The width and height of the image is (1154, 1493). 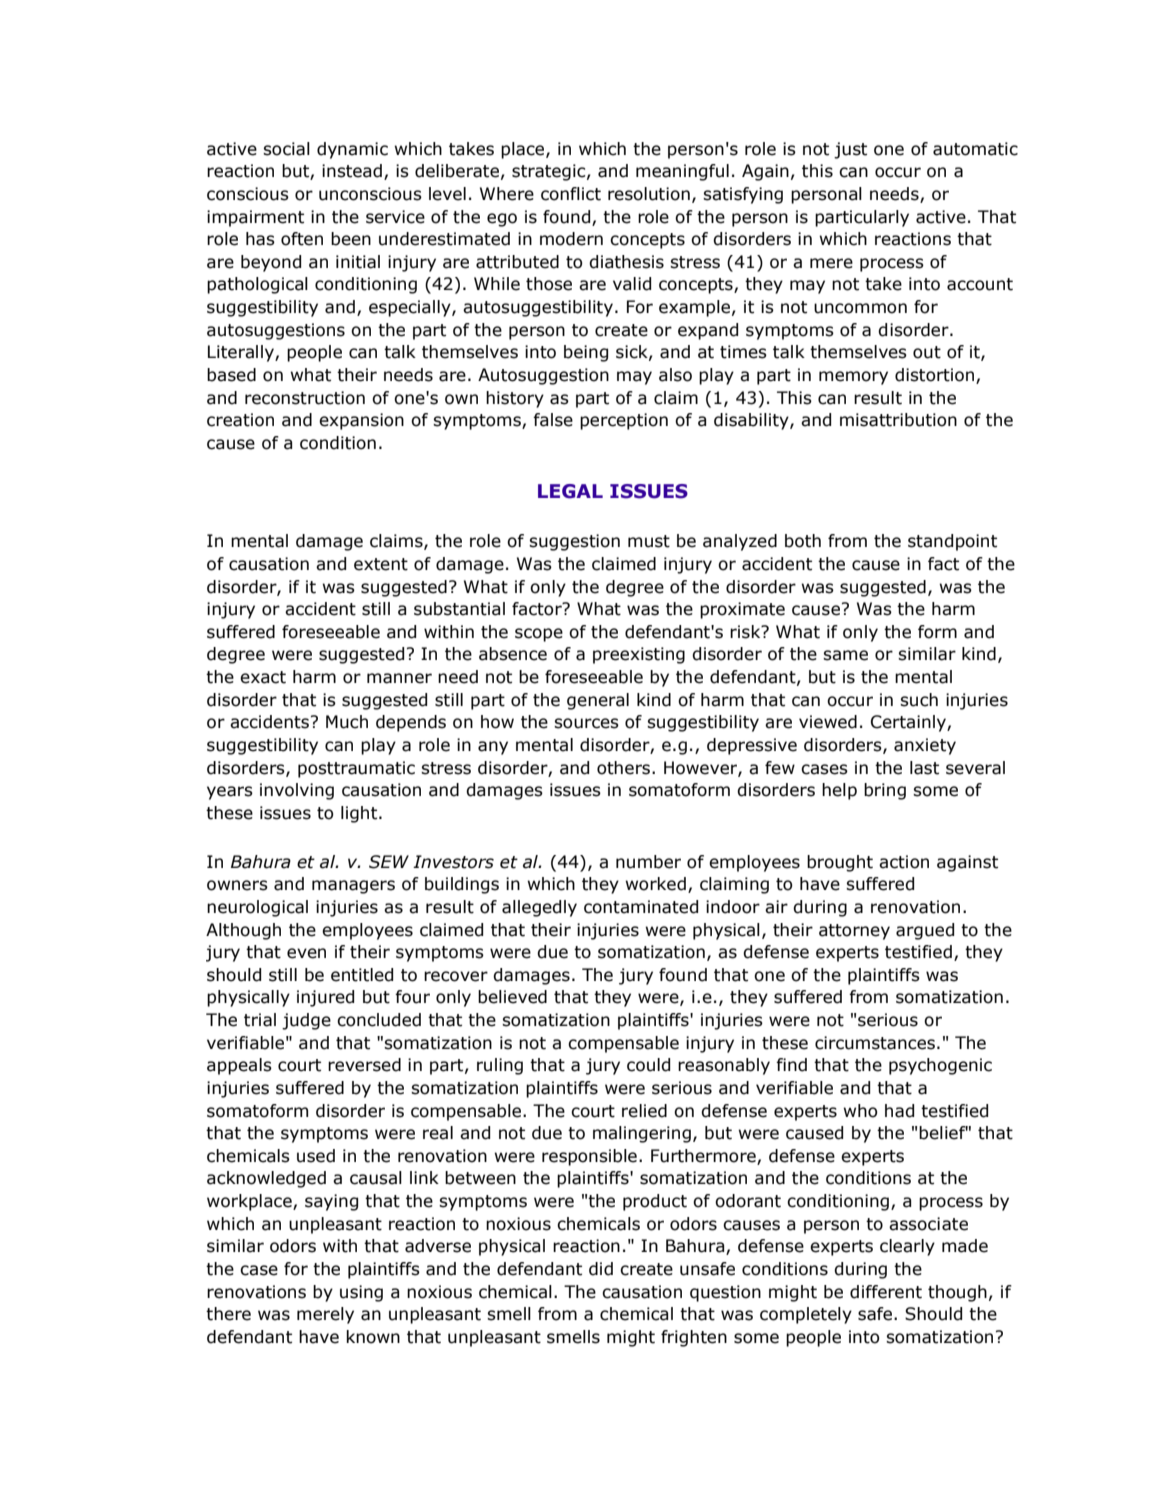 What do you see at coordinates (586, 723) in the image?
I see `sources` at bounding box center [586, 723].
